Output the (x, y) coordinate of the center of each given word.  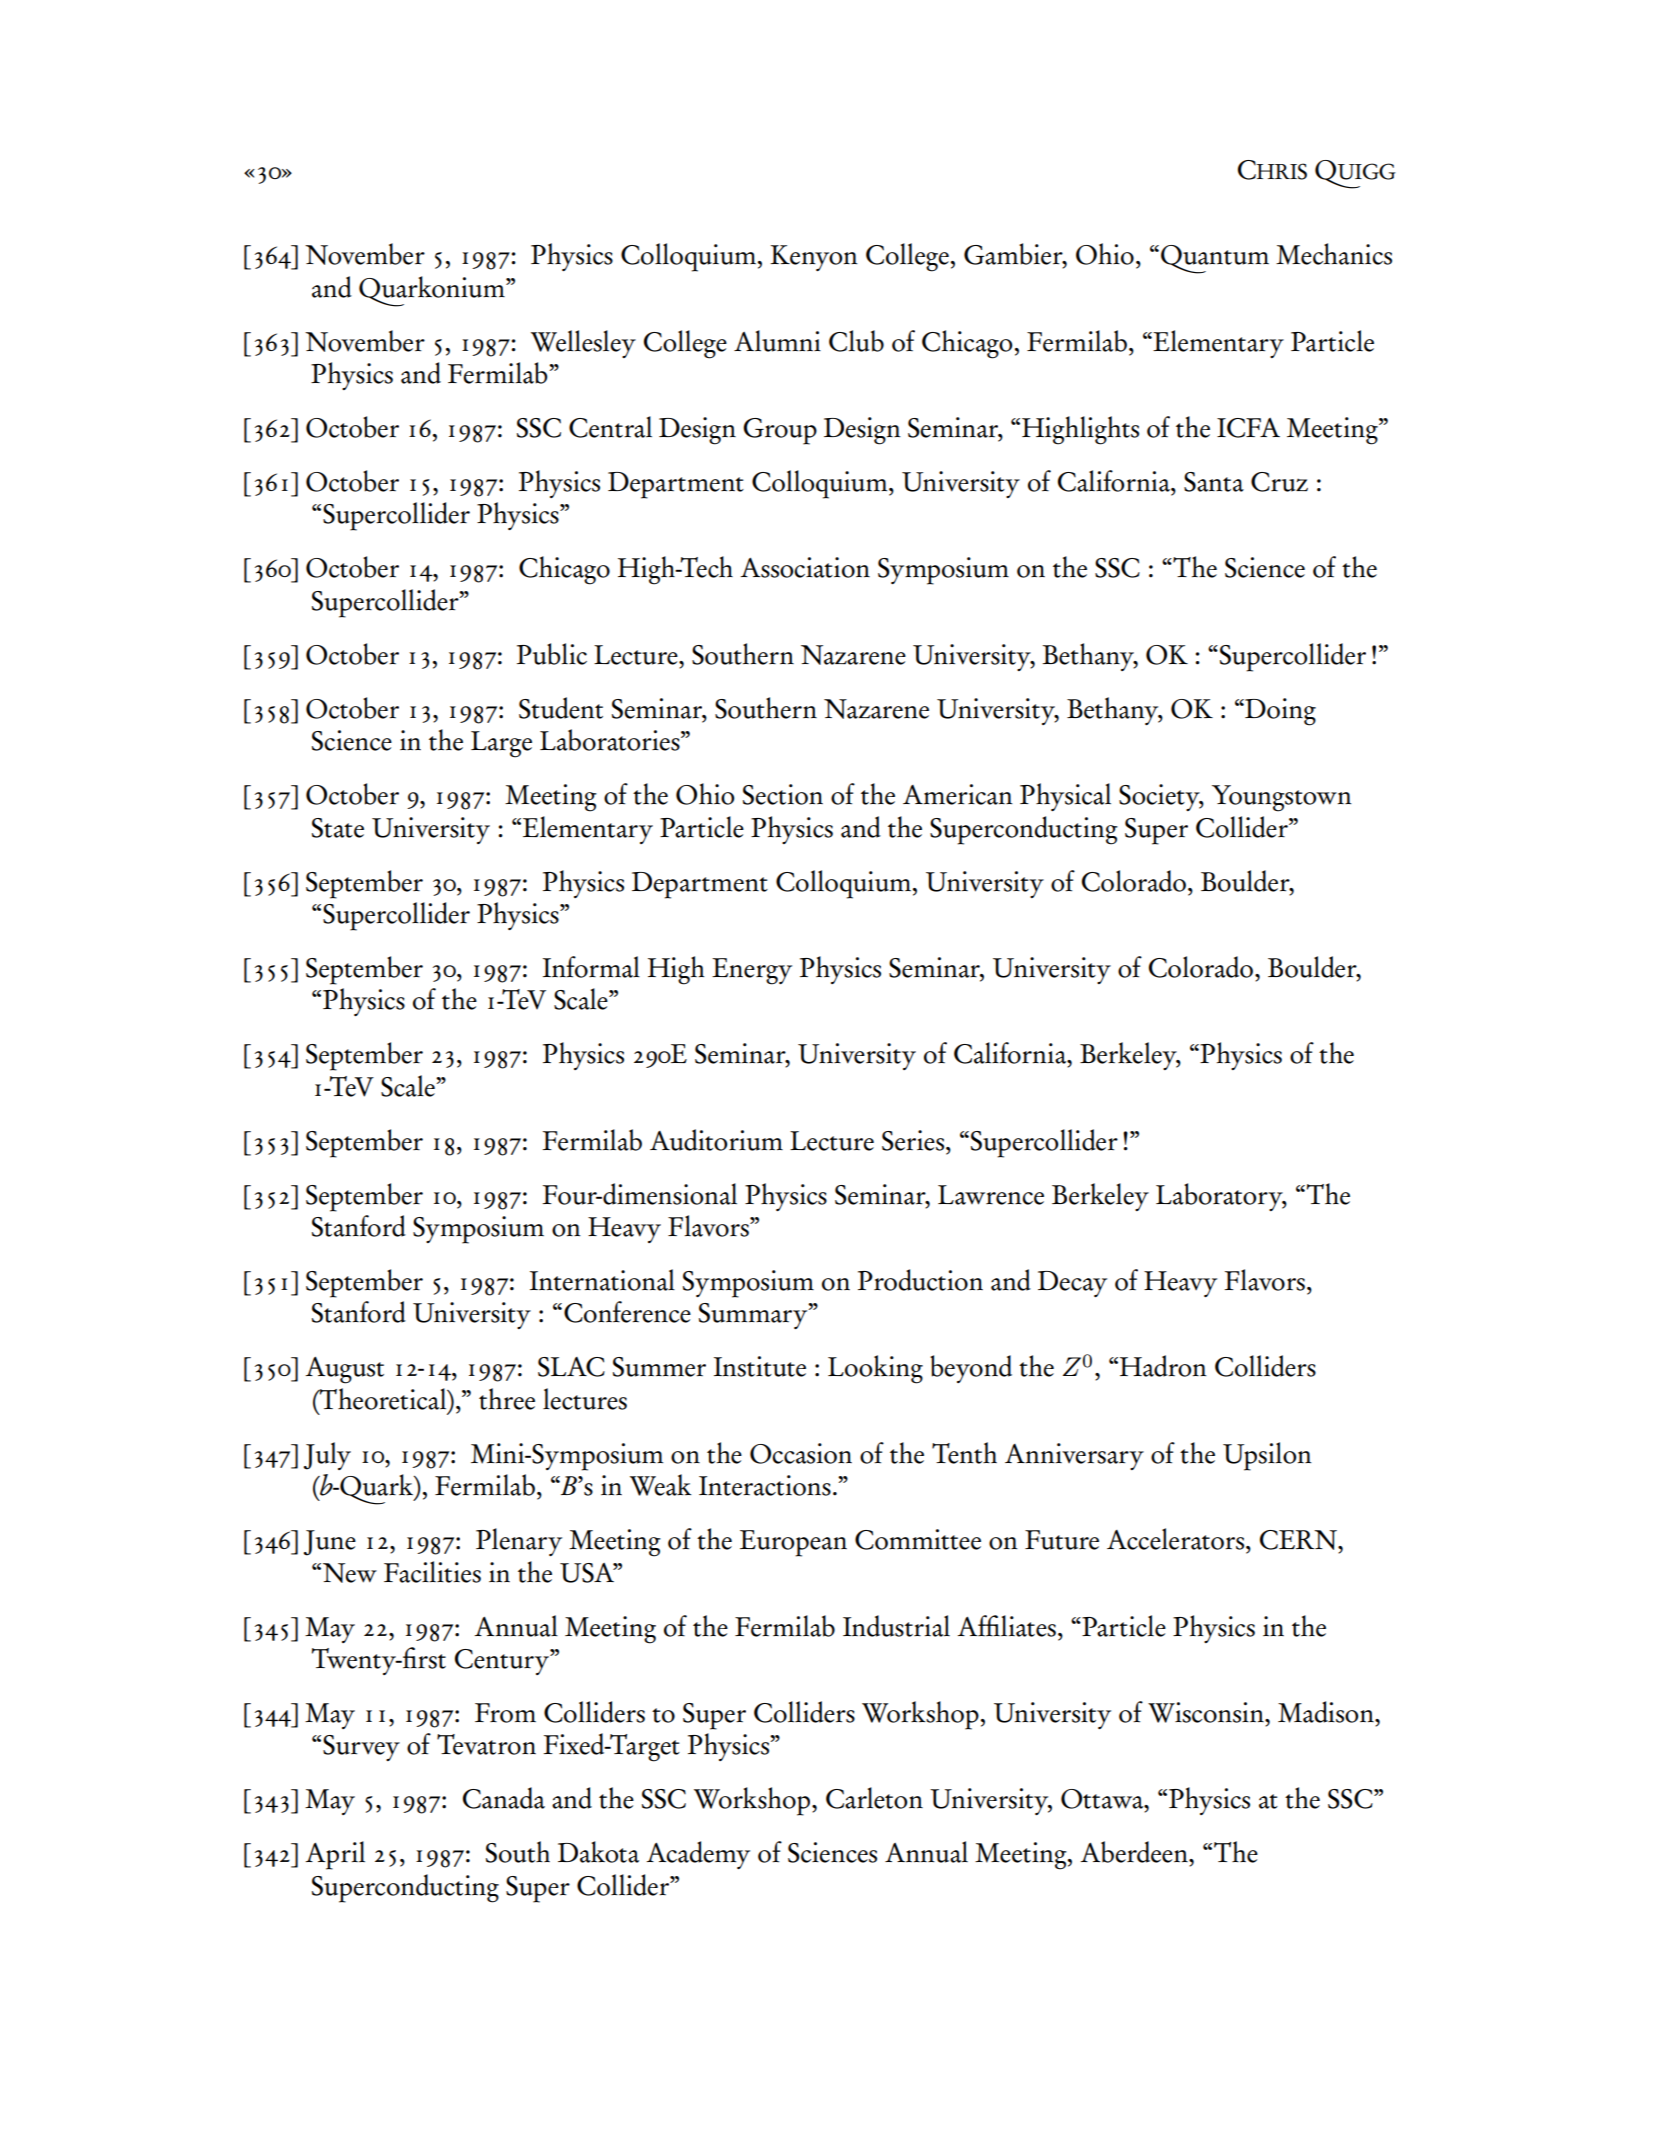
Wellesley (583, 344)
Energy (752, 971)
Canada (504, 1798)
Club (856, 341)
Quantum (1215, 259)
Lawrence (991, 1195)
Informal (591, 967)
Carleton (874, 1798)
